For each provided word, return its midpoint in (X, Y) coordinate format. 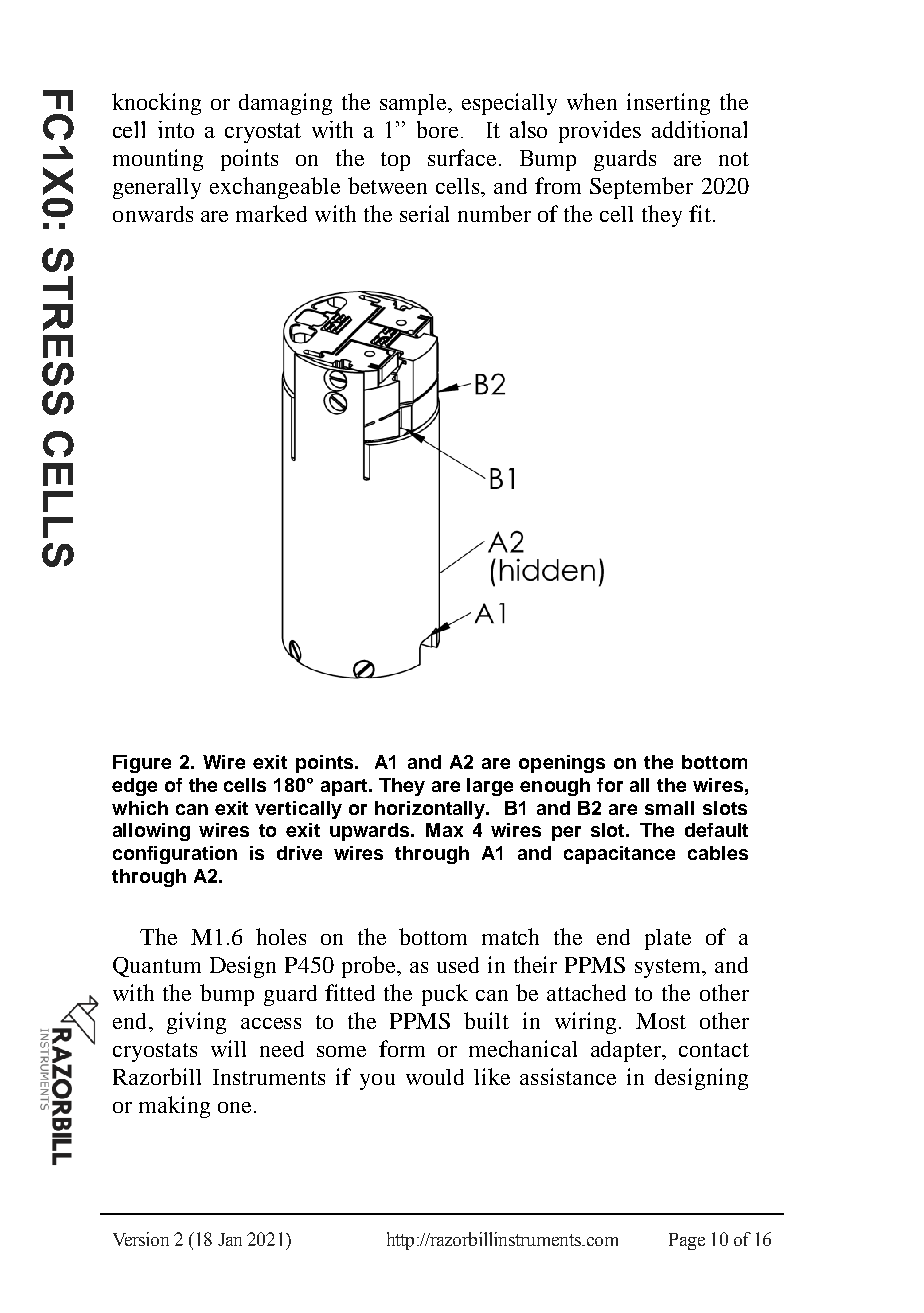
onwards (153, 214)
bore (439, 129)
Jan (230, 1239)
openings (562, 764)
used (458, 965)
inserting (668, 104)
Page (687, 1241)
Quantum (157, 967)
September (641, 188)
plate (668, 939)
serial (424, 213)
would (435, 1077)
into (176, 129)
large (490, 787)
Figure (142, 764)
